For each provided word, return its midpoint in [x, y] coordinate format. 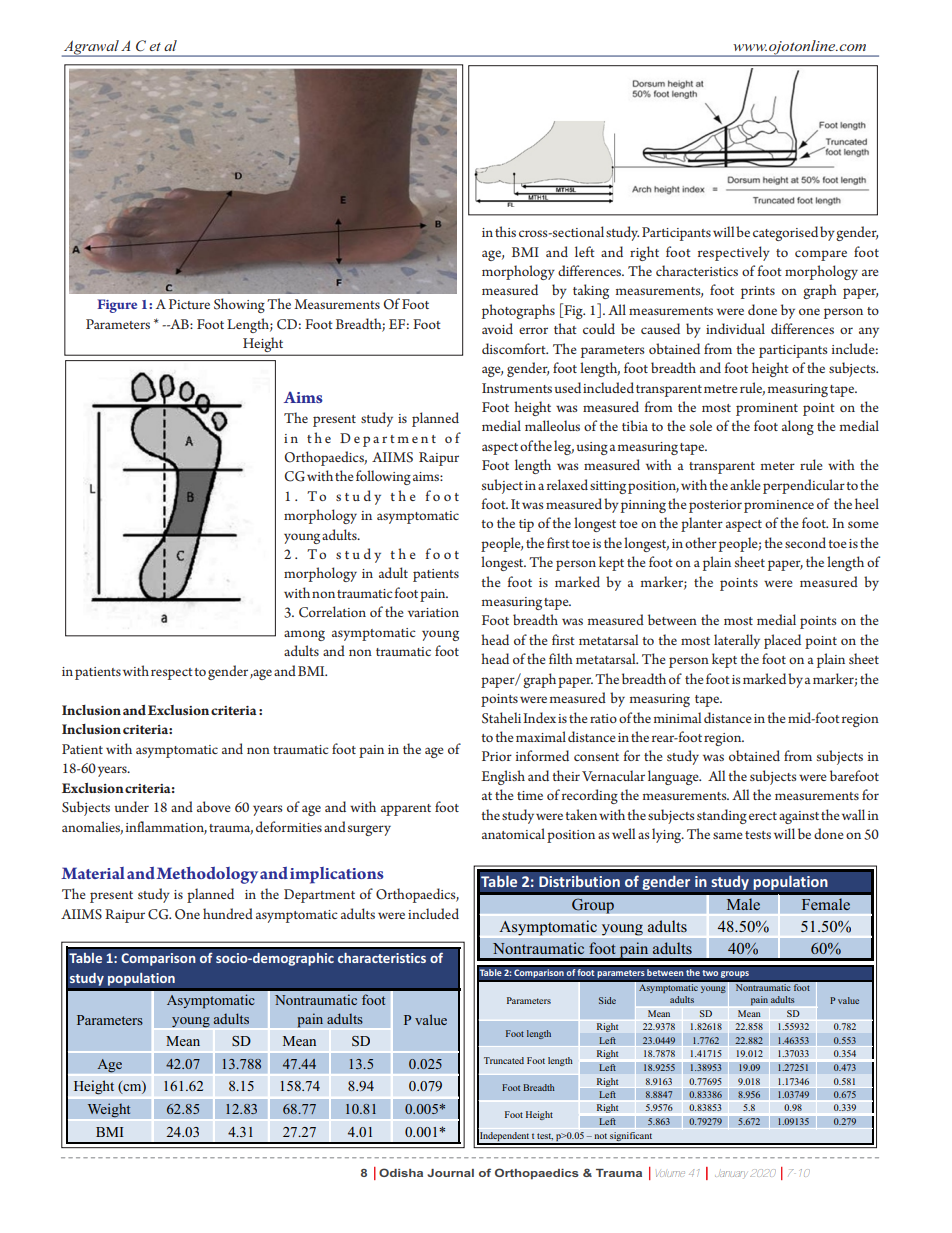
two [710, 973]
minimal [677, 717]
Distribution [579, 881]
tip [526, 525]
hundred [228, 913]
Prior [497, 756]
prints [758, 292]
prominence [779, 506]
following [383, 477]
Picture [189, 304]
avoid [497, 328]
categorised [785, 233]
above [214, 806]
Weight [109, 1110]
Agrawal [91, 48]
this [505, 231]
